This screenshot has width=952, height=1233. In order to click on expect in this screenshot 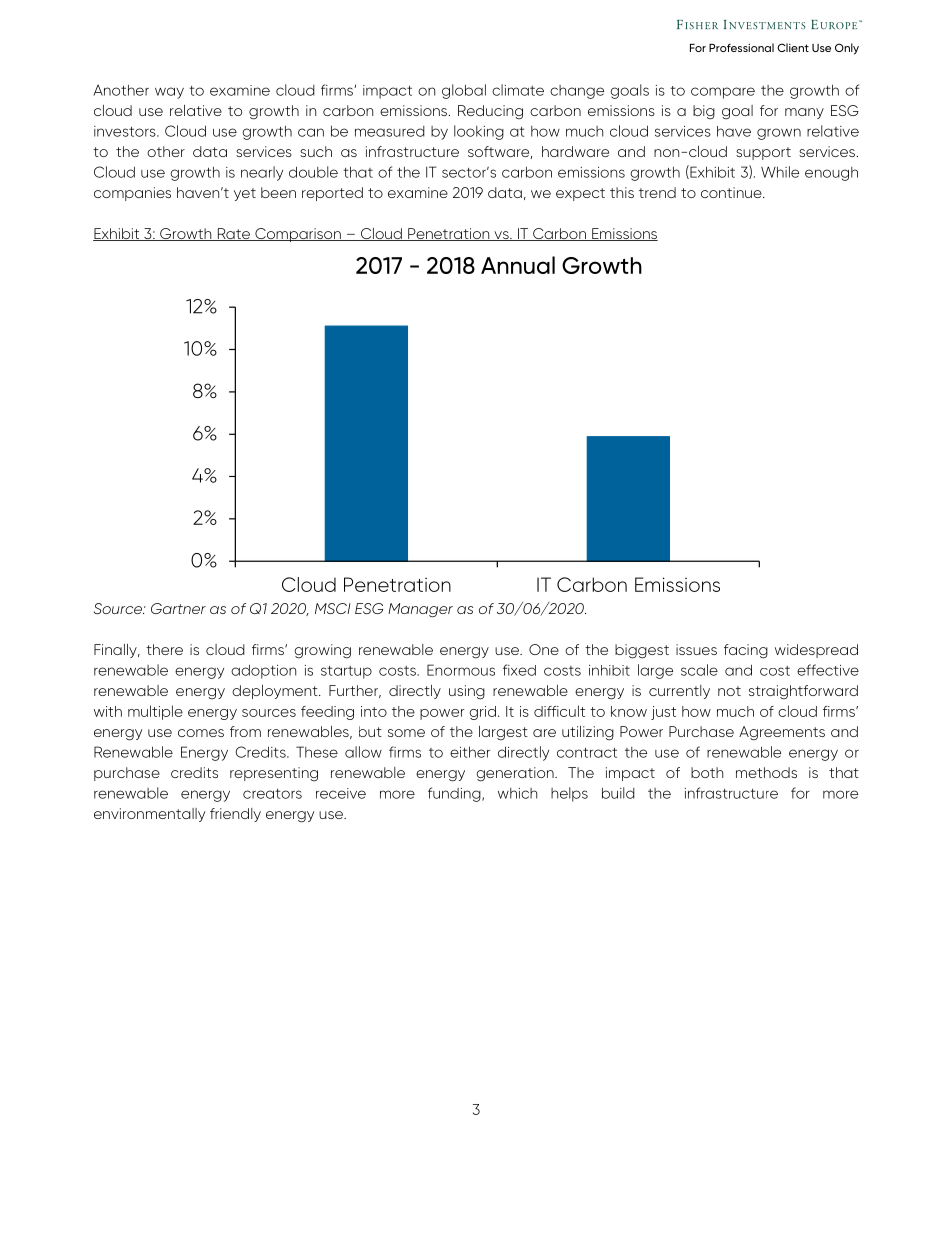, I will do `click(580, 194)`.
